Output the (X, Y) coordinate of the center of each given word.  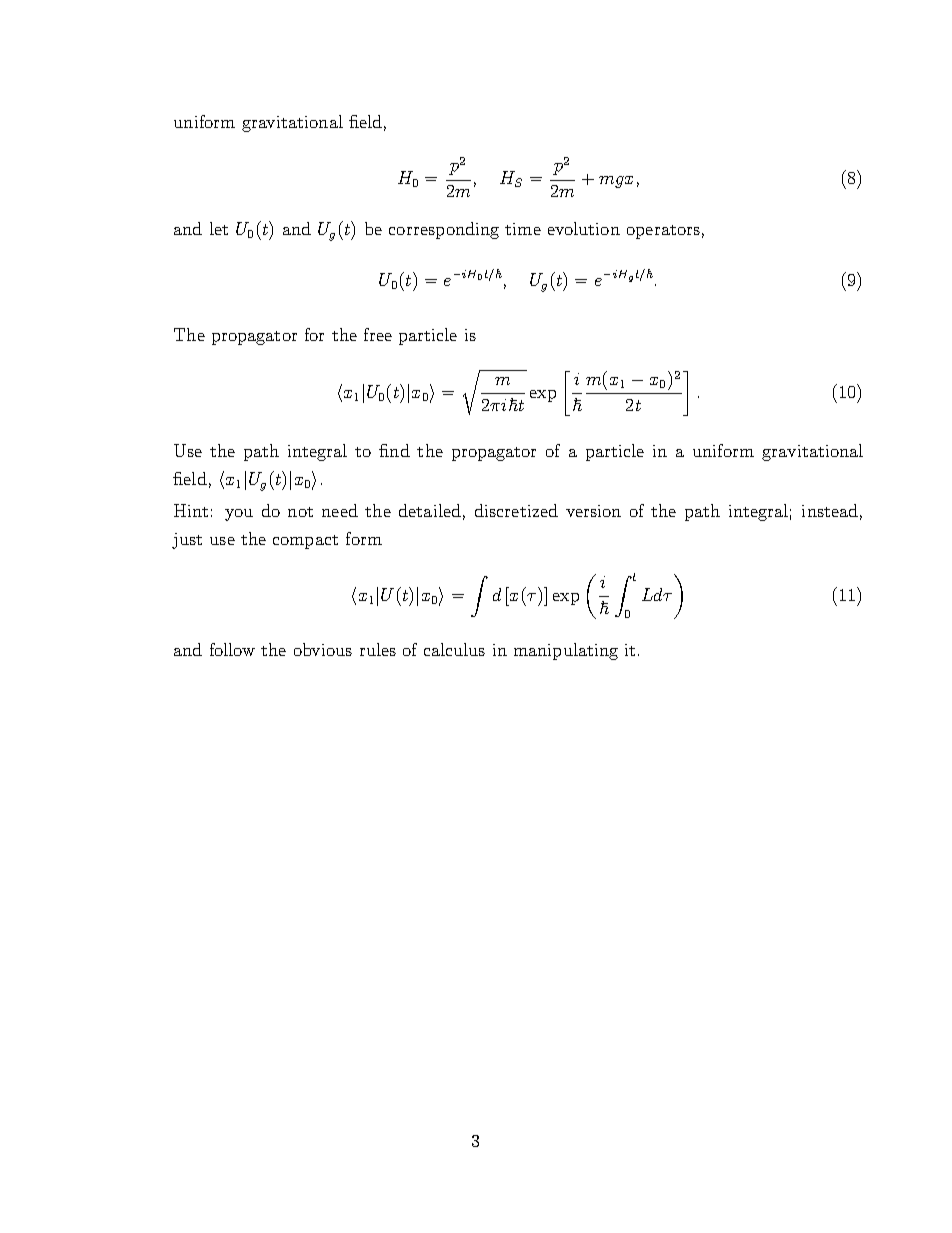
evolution (584, 228)
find (394, 450)
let (219, 228)
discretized (516, 510)
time (523, 229)
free (378, 334)
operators (663, 232)
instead (830, 510)
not (300, 512)
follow (232, 649)
